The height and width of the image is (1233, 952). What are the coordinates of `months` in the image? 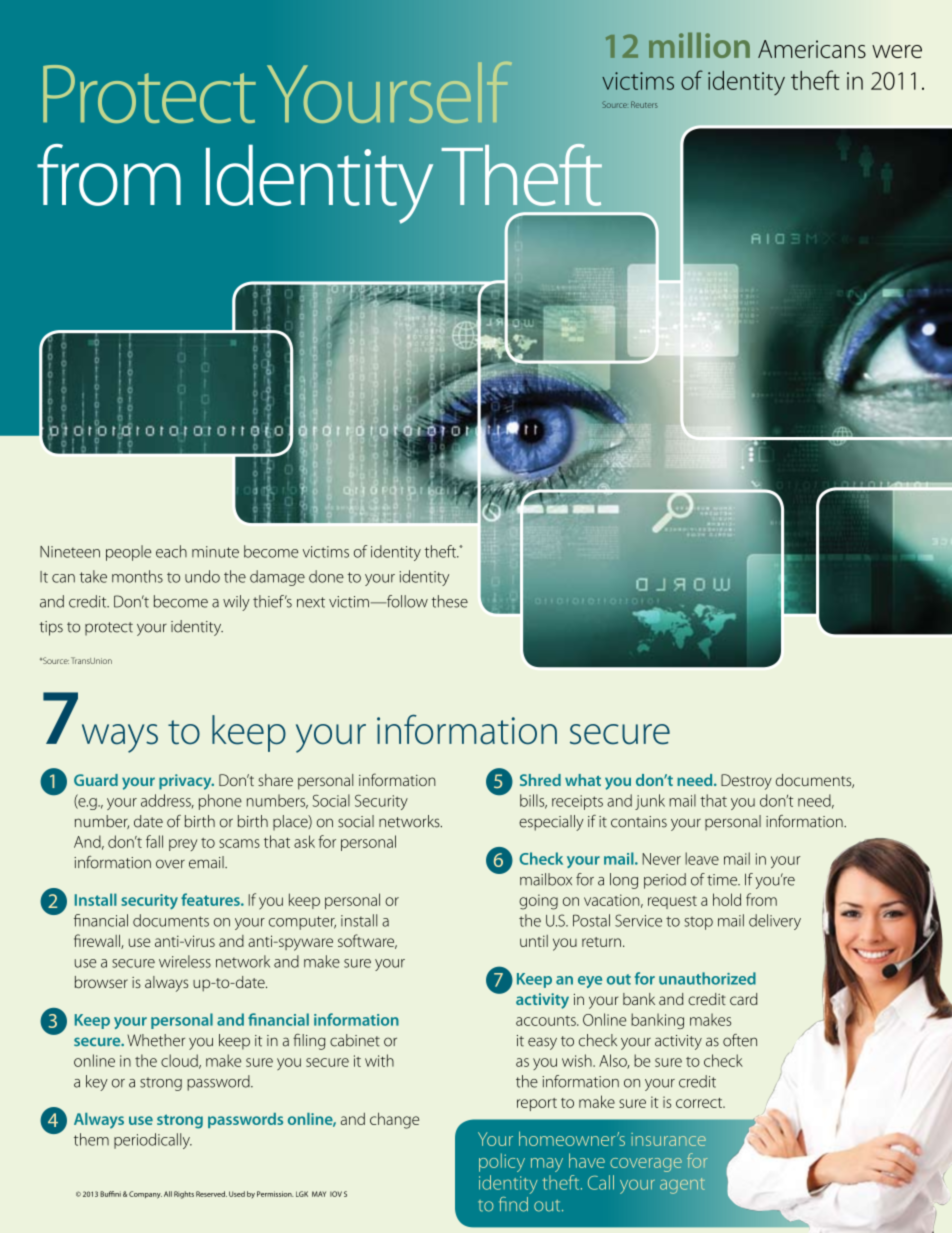 It's located at (137, 576).
